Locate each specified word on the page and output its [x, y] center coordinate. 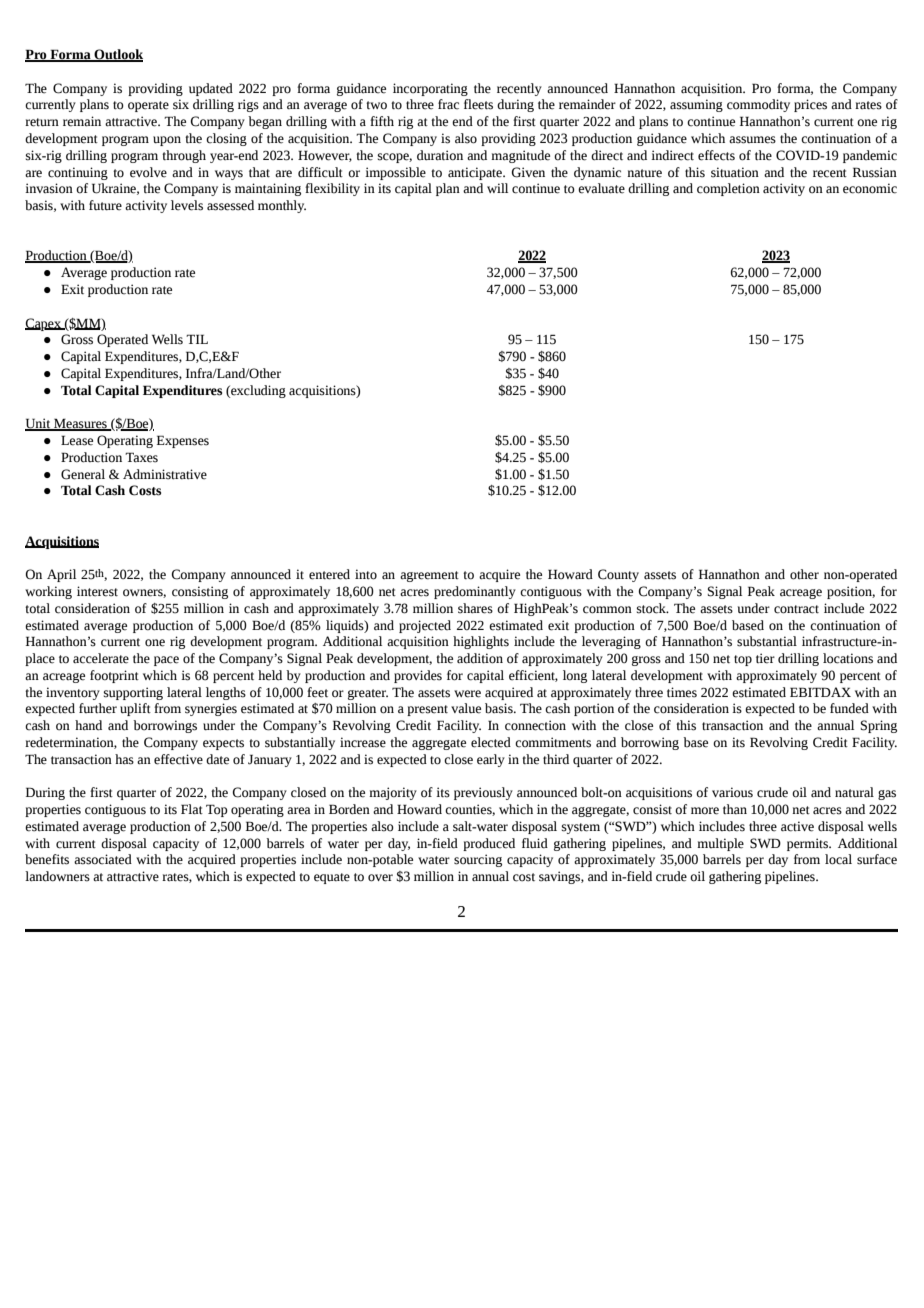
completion [728, 189]
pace [166, 661]
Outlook [117, 55]
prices [810, 105]
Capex [44, 324]
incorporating [430, 89]
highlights [481, 642]
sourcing [478, 860]
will [497, 188]
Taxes [141, 457]
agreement [429, 576]
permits [809, 844]
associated [103, 859]
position [851, 592]
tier [765, 658]
